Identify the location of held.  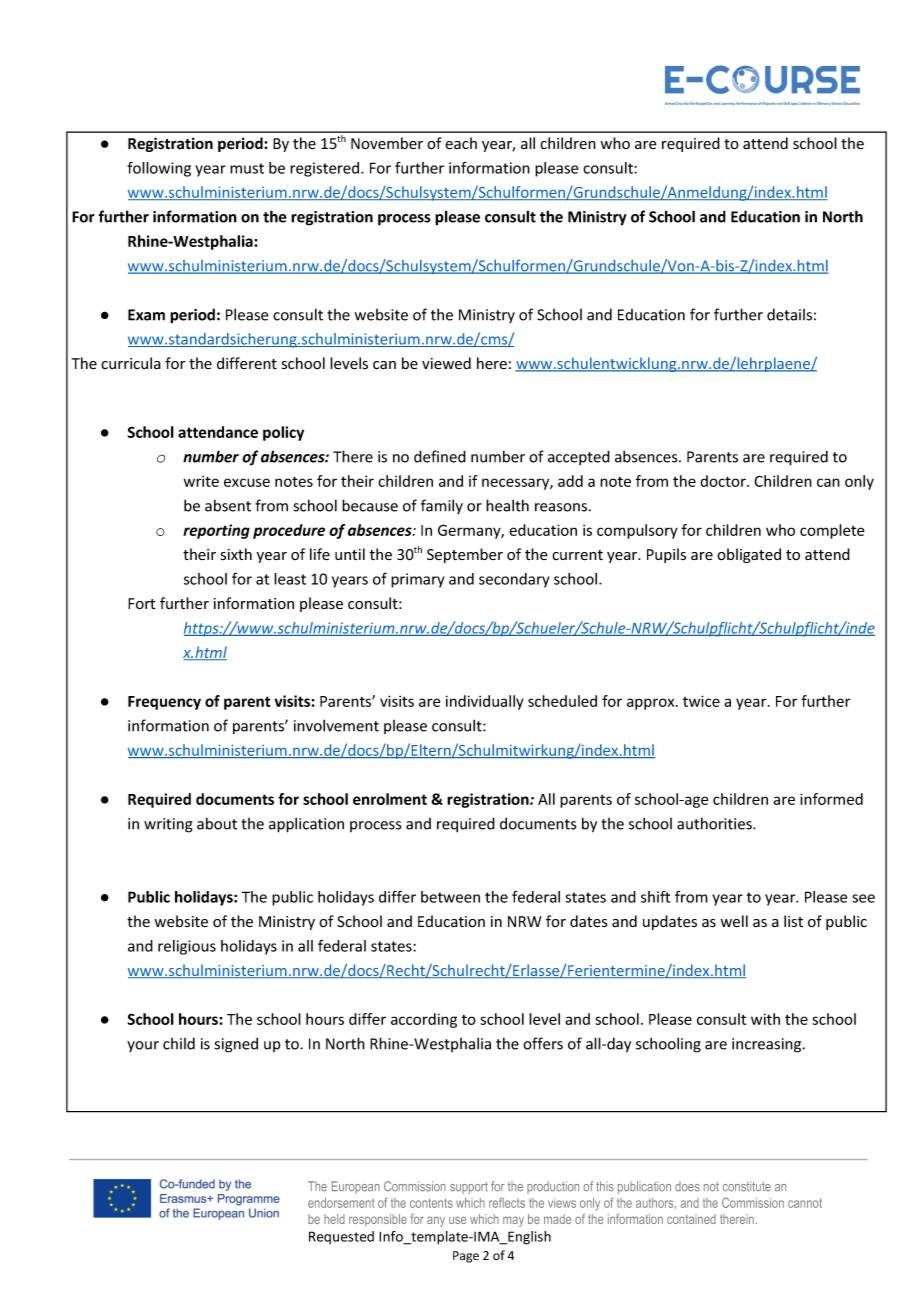
(334, 1219).
